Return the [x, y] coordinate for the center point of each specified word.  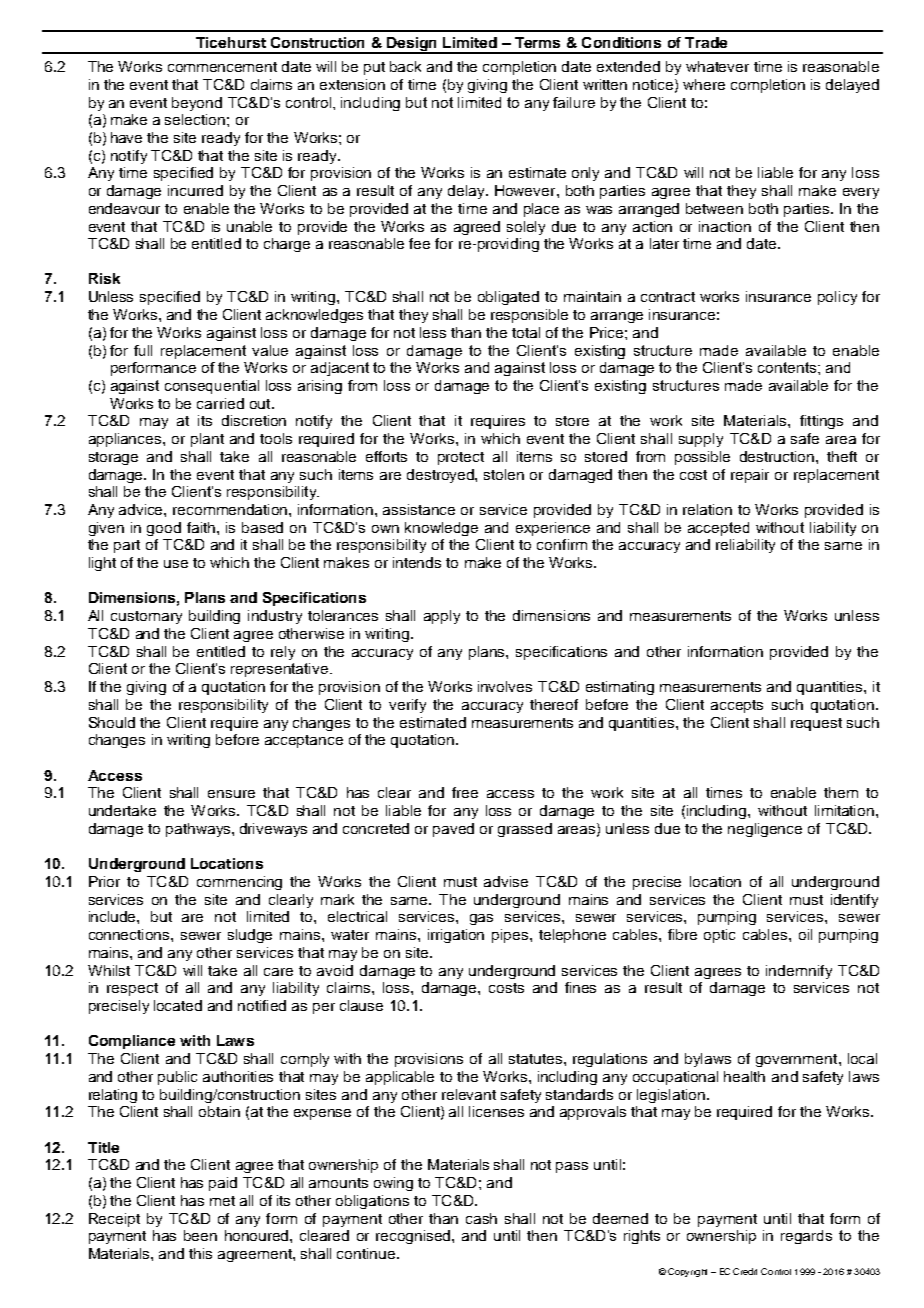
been [200, 1235]
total [526, 332]
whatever [717, 66]
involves [505, 686]
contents [788, 367]
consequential [212, 387]
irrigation [456, 936]
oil [805, 934]
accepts [737, 706]
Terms [537, 42]
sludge [250, 936]
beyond [197, 104]
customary [146, 617]
